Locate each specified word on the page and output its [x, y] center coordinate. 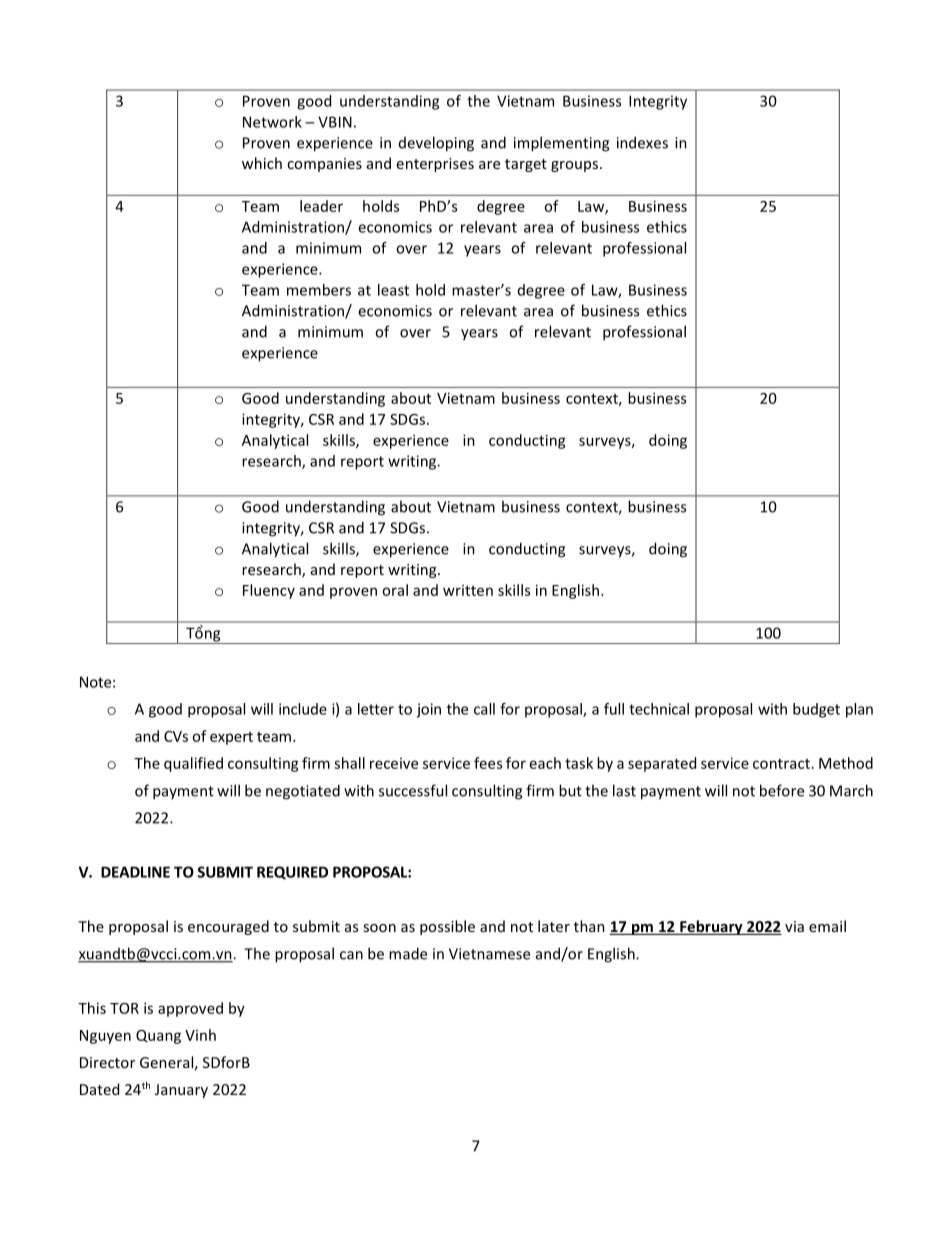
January [181, 1091]
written [468, 590]
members [319, 290]
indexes [642, 142]
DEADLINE [135, 872]
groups [576, 166]
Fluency [269, 591]
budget [816, 710]
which [262, 163]
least [393, 290]
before [782, 790]
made [408, 953]
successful [413, 790]
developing [436, 144]
